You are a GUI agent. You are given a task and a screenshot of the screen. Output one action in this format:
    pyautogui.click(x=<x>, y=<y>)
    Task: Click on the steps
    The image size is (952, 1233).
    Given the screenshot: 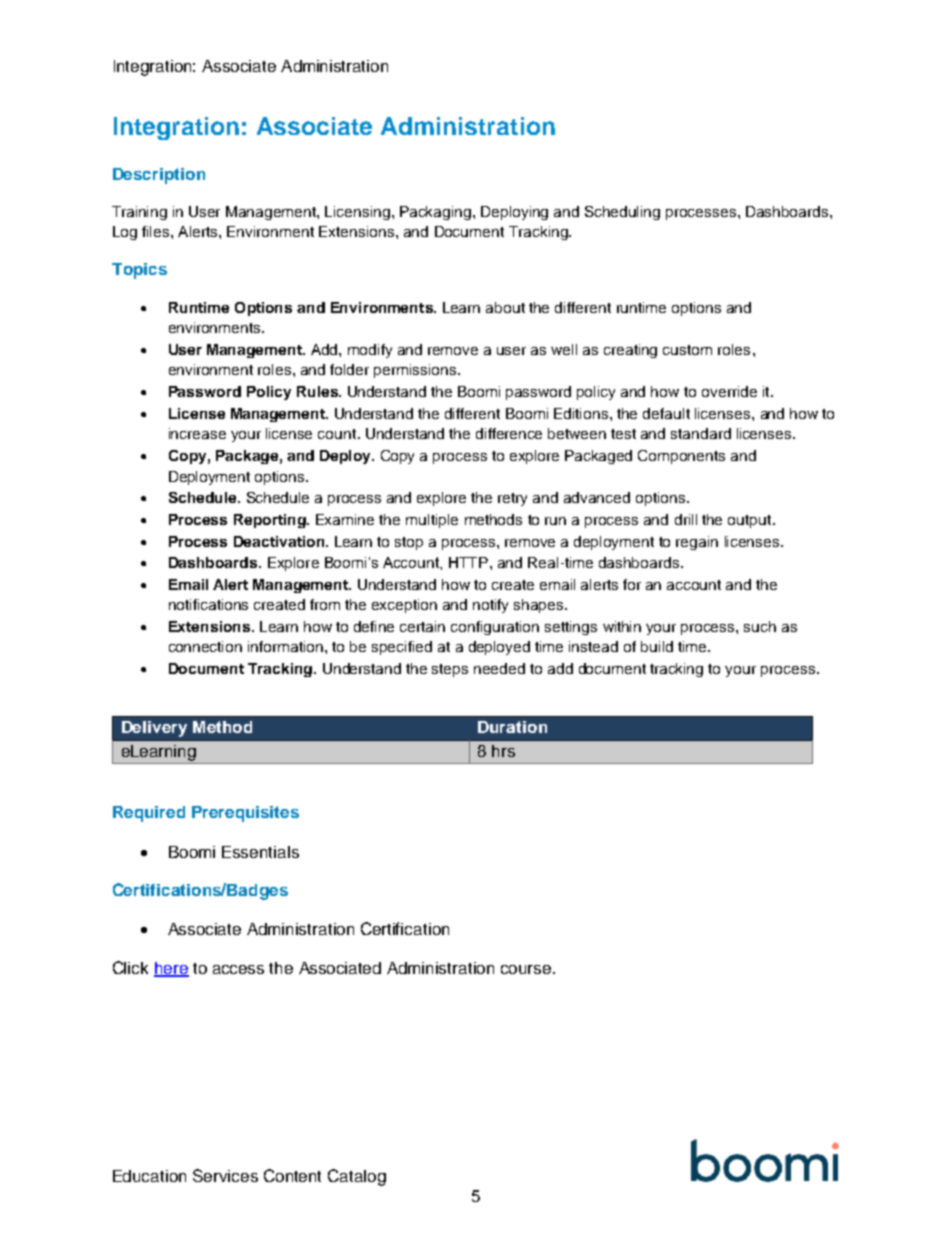 What is the action you would take?
    pyautogui.click(x=450, y=670)
